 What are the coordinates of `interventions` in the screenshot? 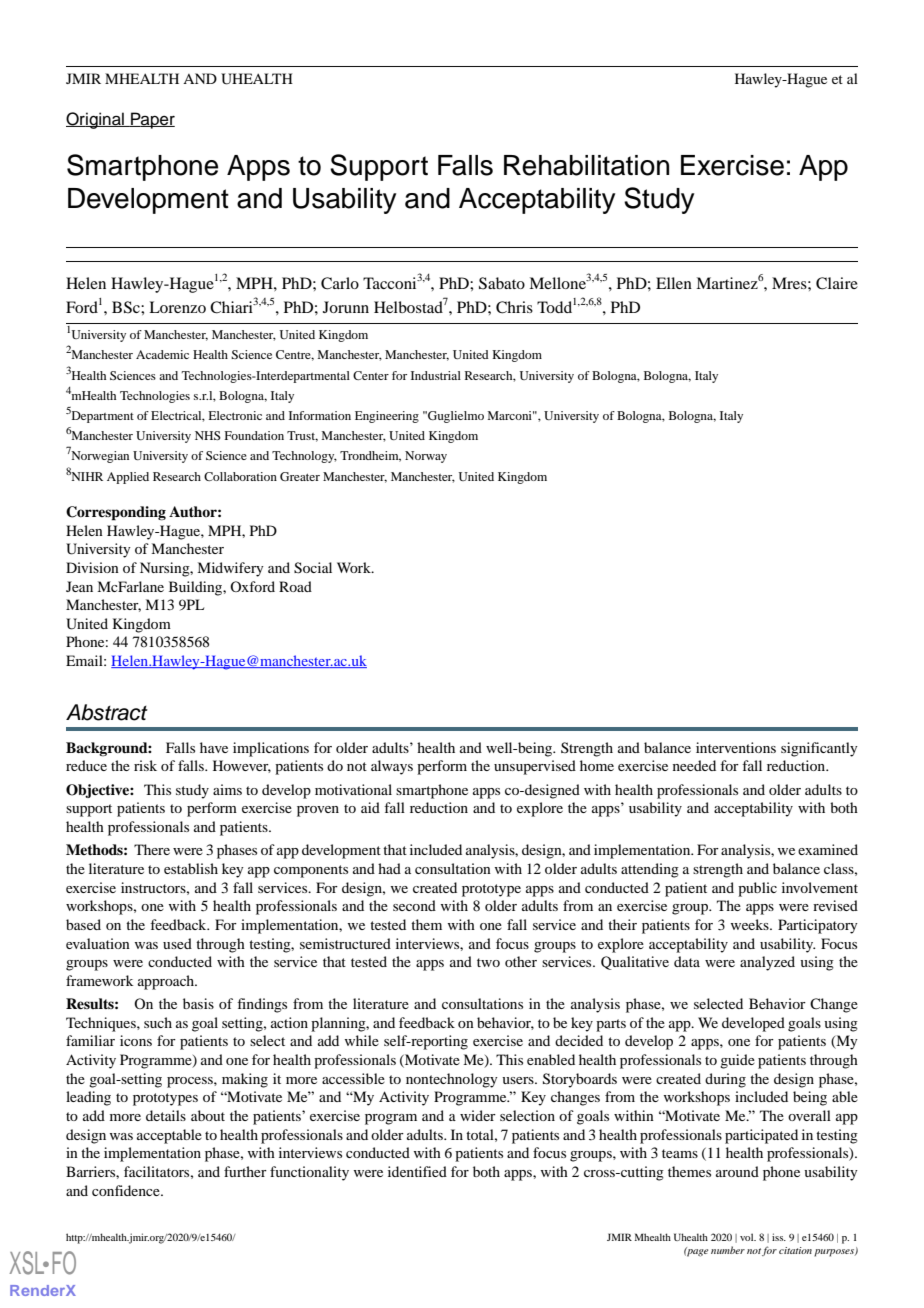 It's located at (736, 747).
